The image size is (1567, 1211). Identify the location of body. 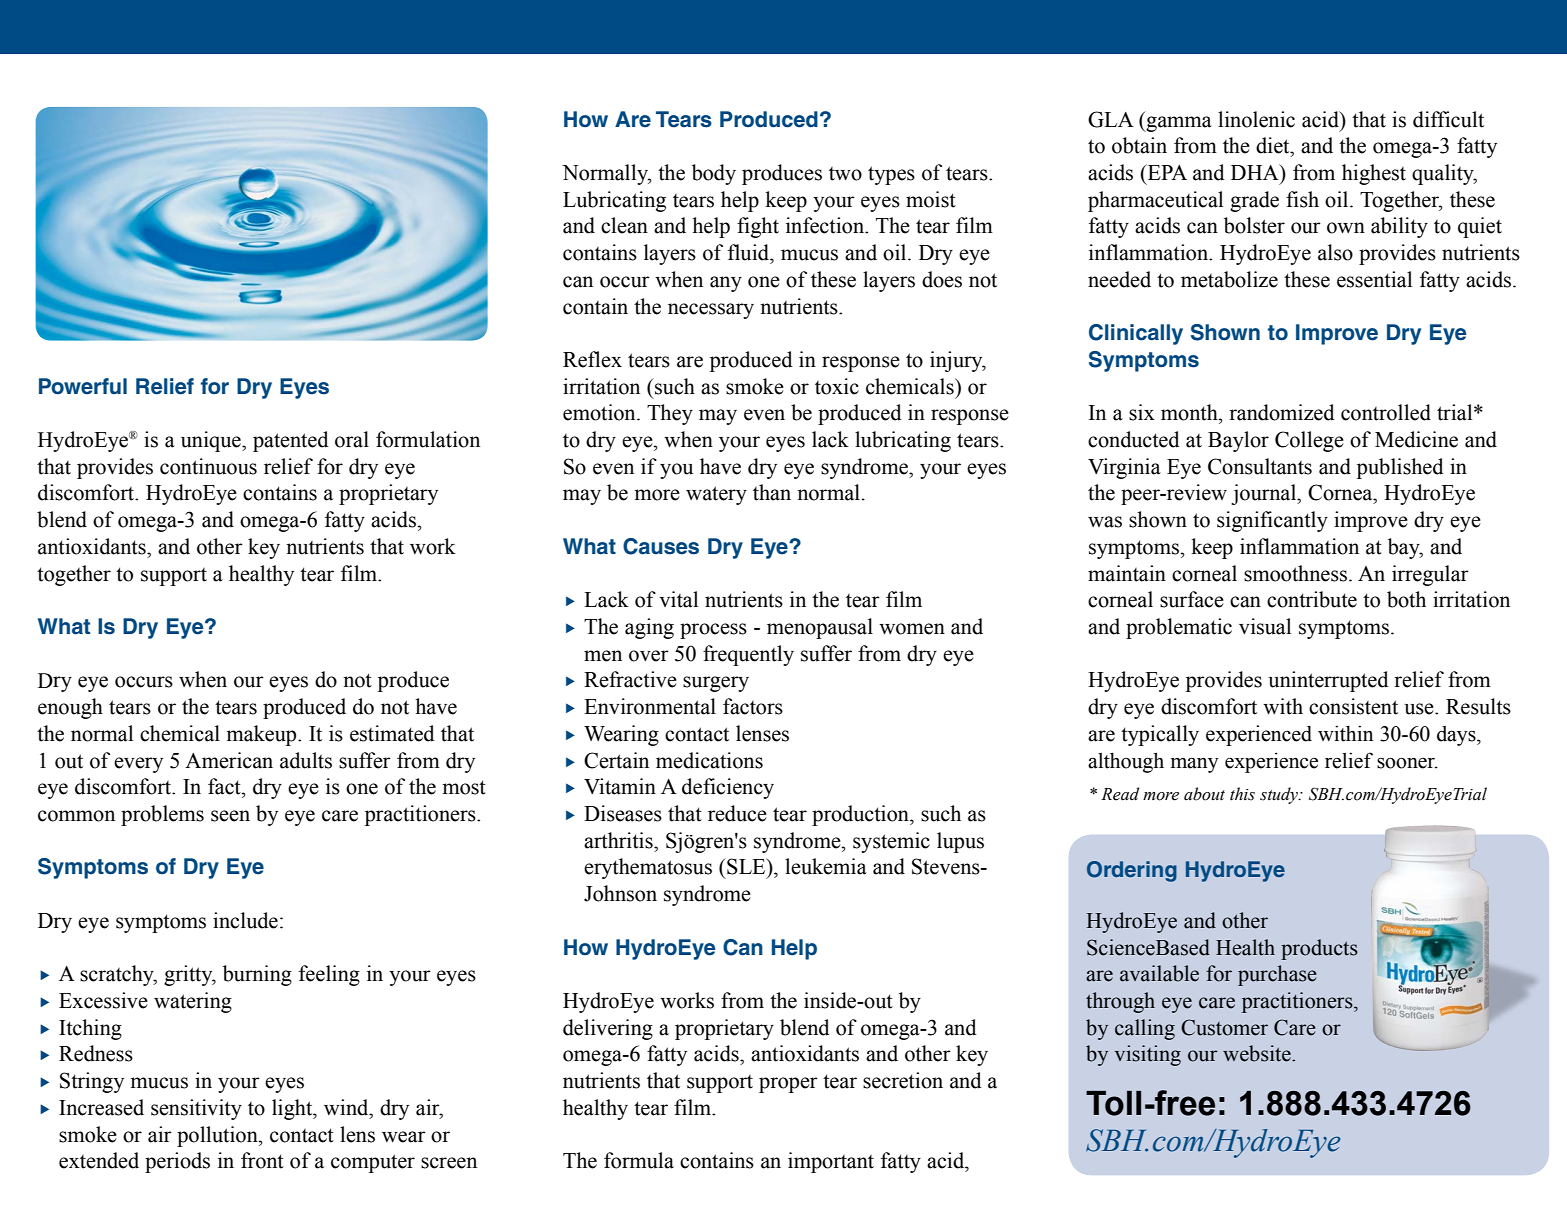
(714, 174).
